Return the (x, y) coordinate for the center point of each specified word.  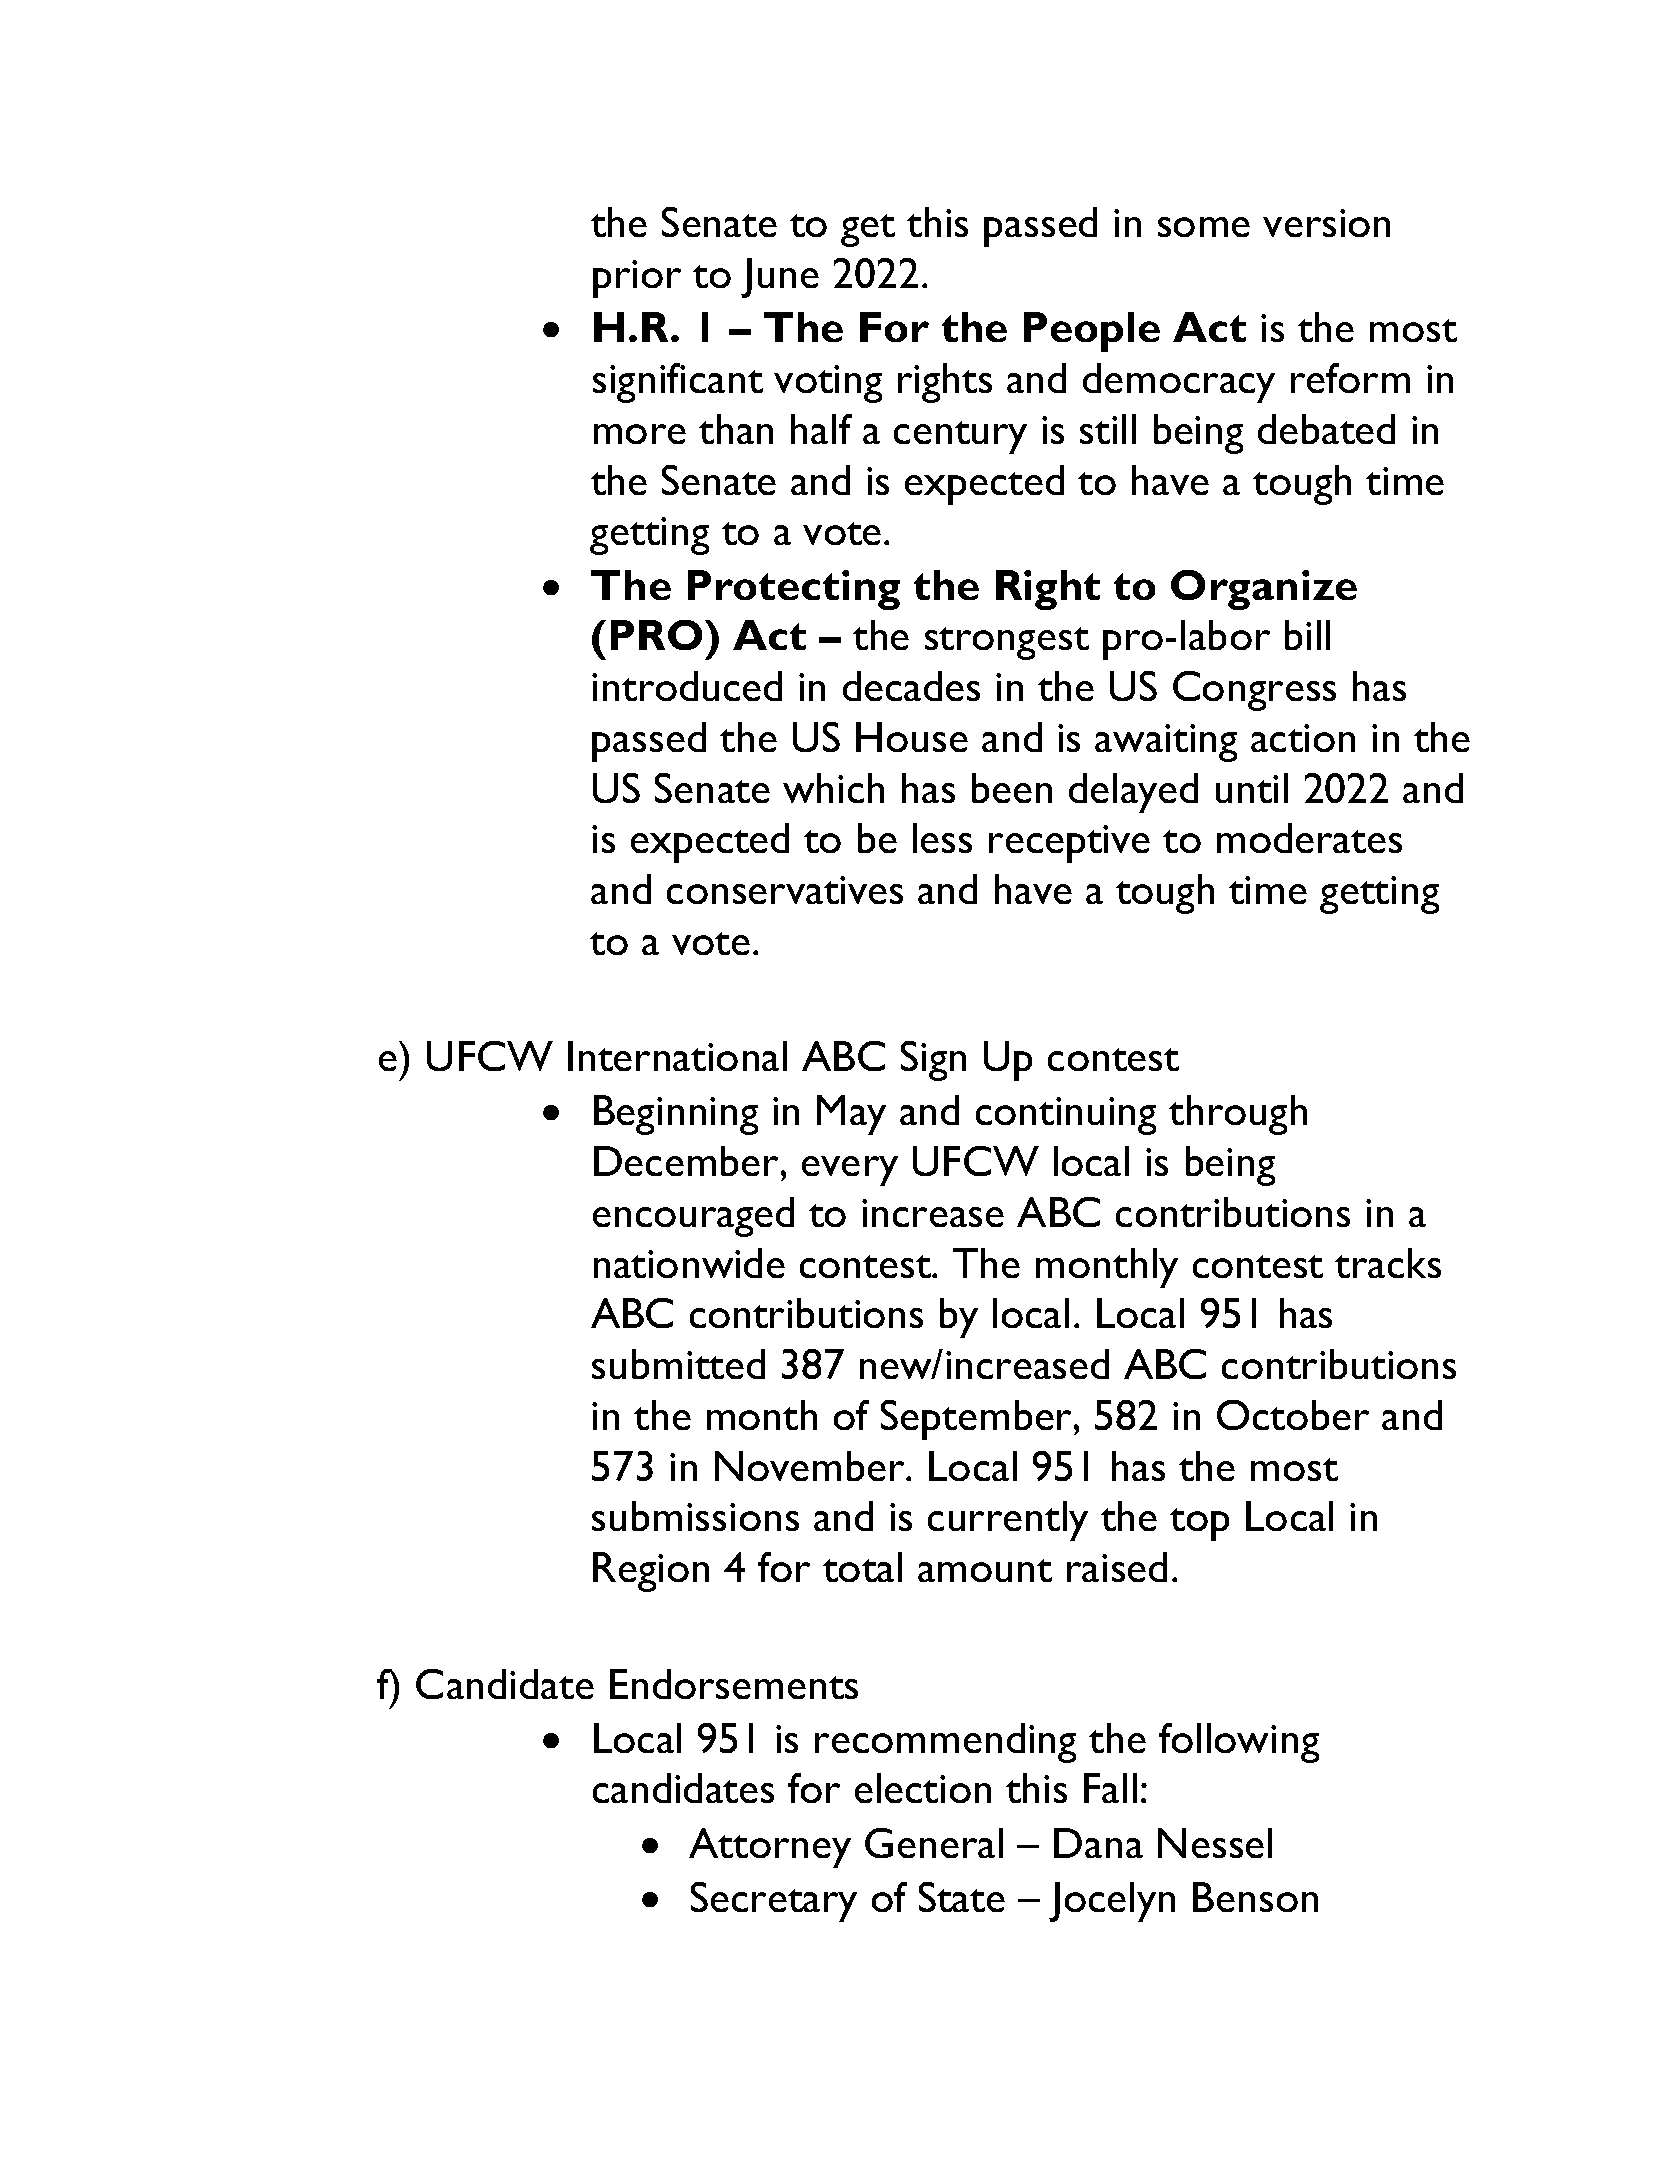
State (962, 1897)
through (1238, 1115)
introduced (687, 686)
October (1293, 1415)
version (1326, 223)
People (1092, 332)
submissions (695, 1516)
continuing (1066, 1116)
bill (1307, 635)
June (780, 278)
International (677, 1056)
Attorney (770, 1848)
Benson (1255, 1897)
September (978, 1420)
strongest (1007, 643)
